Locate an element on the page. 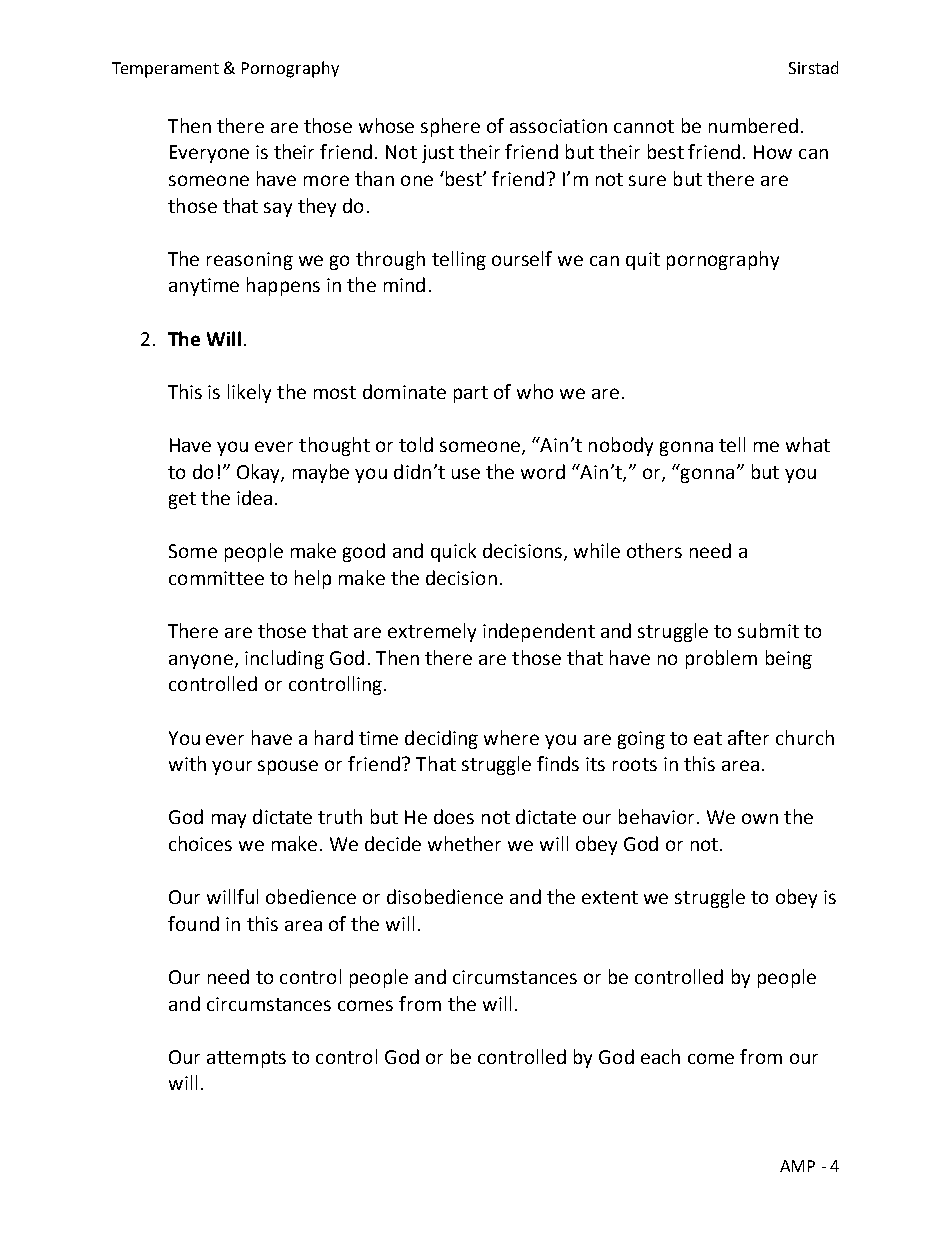  each is located at coordinates (660, 1056).
